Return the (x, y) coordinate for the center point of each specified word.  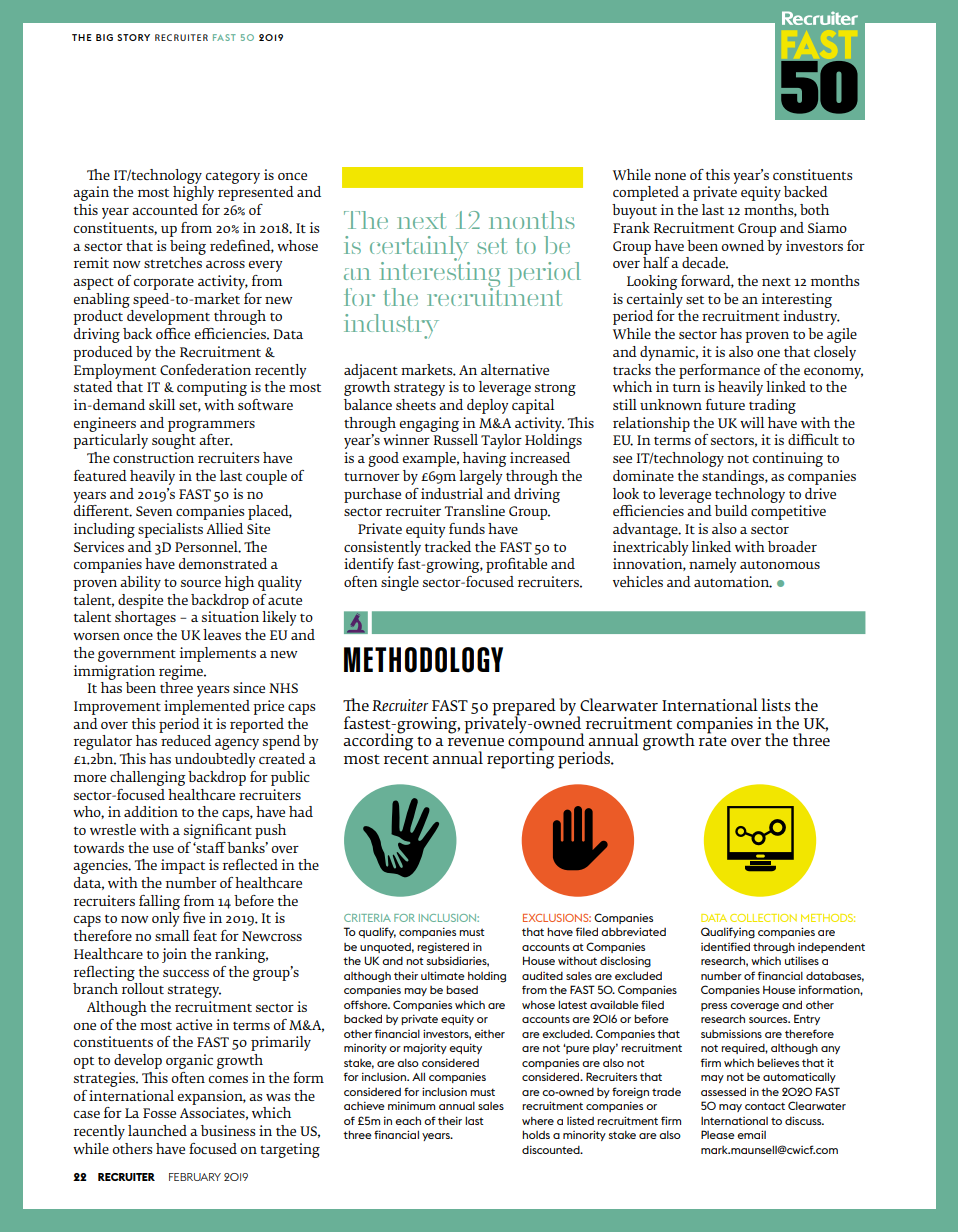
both (814, 209)
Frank (631, 227)
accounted (165, 209)
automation (733, 582)
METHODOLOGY (423, 660)
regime (182, 672)
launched (157, 1130)
